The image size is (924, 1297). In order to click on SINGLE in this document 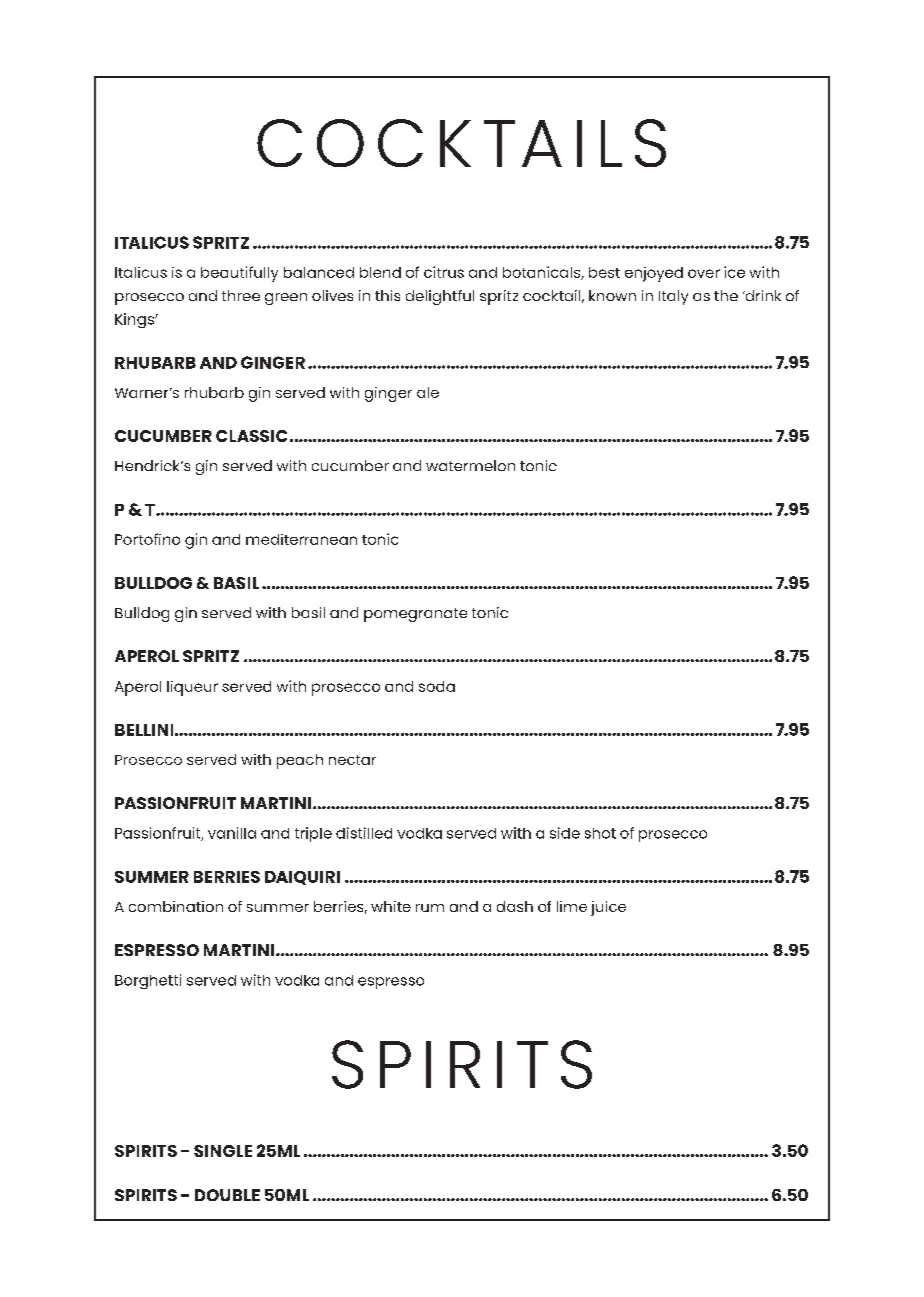, I will do `click(223, 1151)`.
